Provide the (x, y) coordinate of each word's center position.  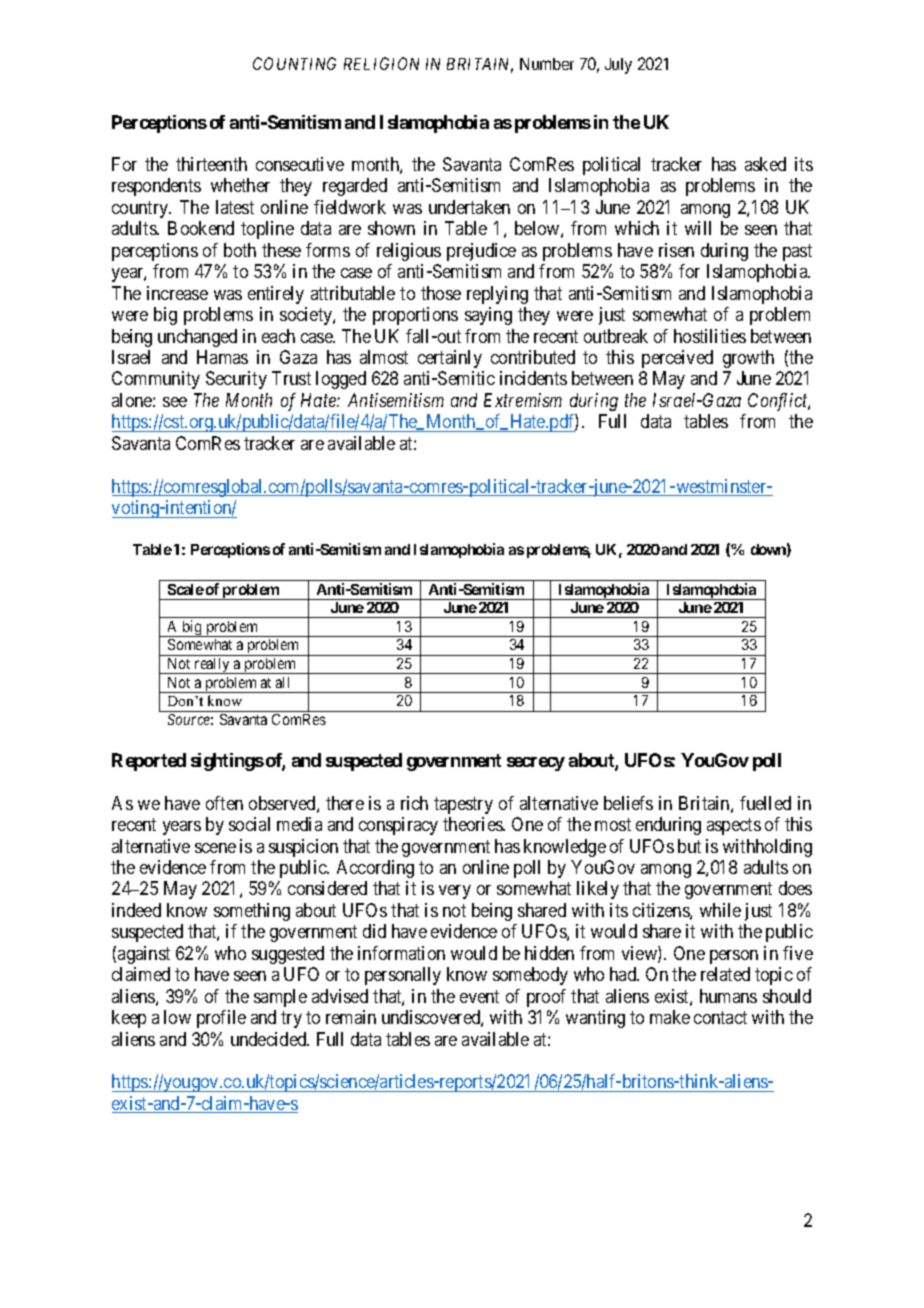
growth (748, 359)
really (212, 666)
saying (488, 316)
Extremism (523, 400)
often (224, 803)
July (618, 66)
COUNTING (294, 63)
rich (414, 803)
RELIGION (381, 63)
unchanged (197, 338)
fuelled (765, 803)
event (479, 996)
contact (720, 1017)
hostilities (710, 336)
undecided (270, 1039)
